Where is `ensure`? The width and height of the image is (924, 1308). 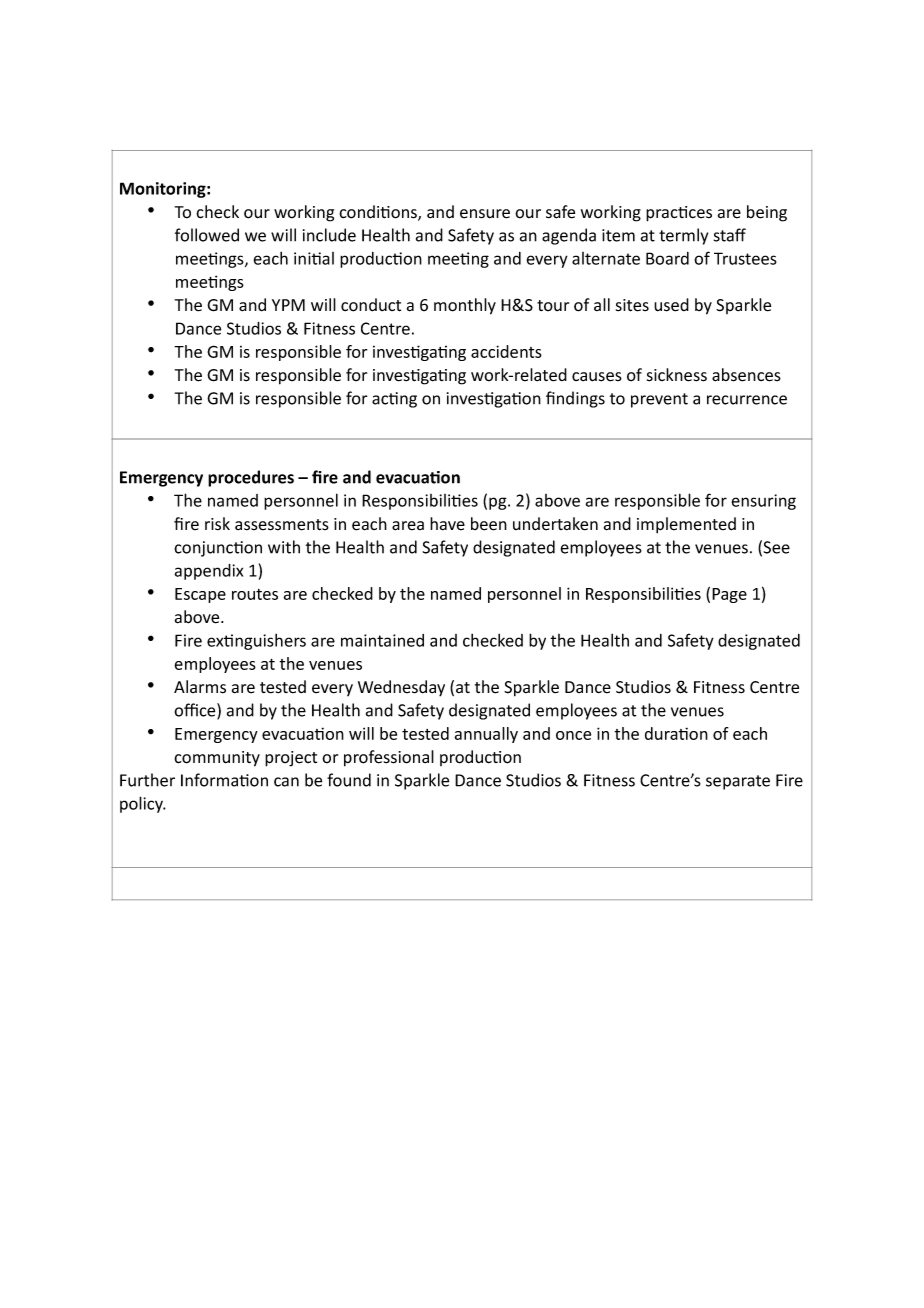
ensure is located at coordinates (485, 214).
